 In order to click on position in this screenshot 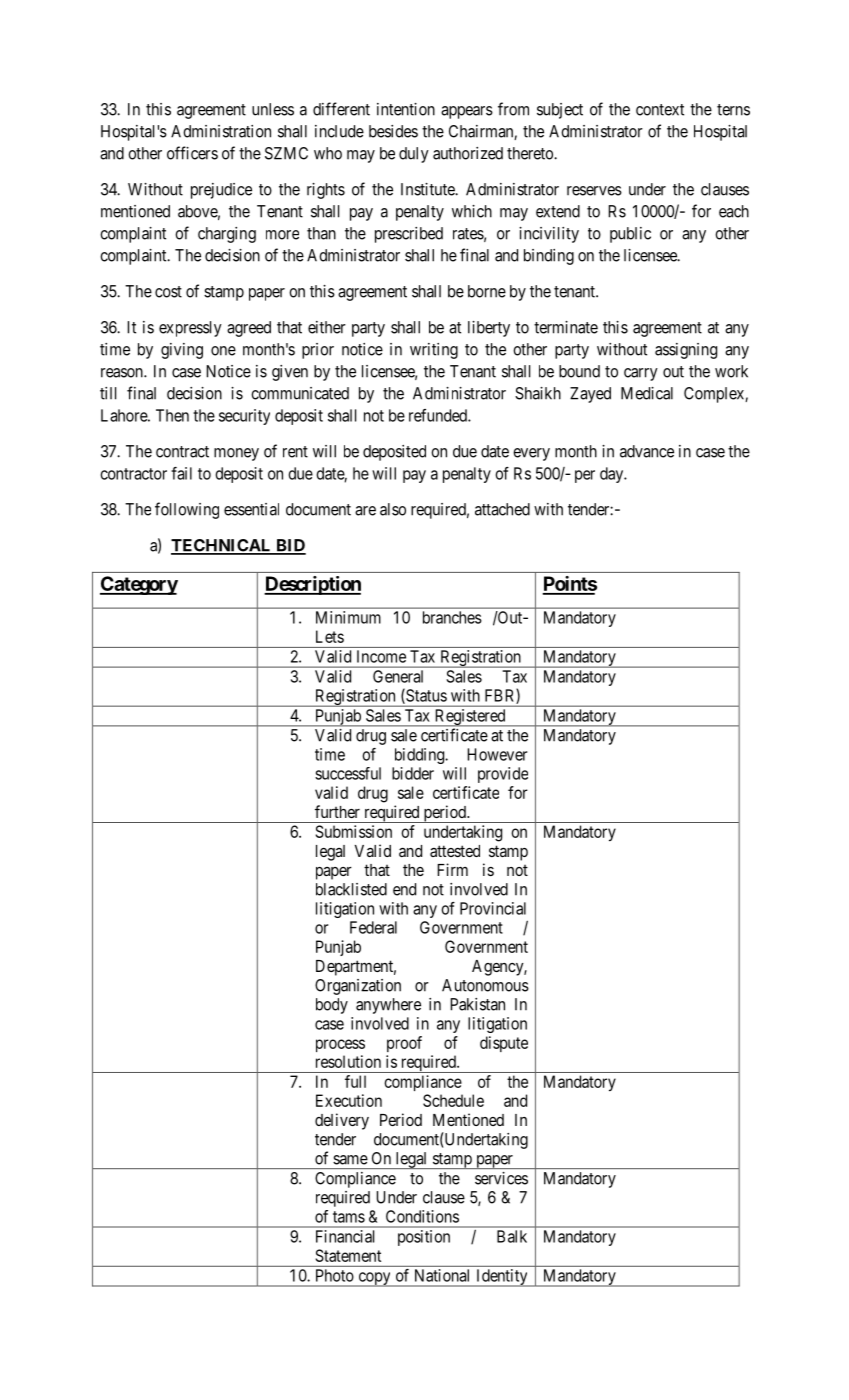, I will do `click(424, 1238)`.
